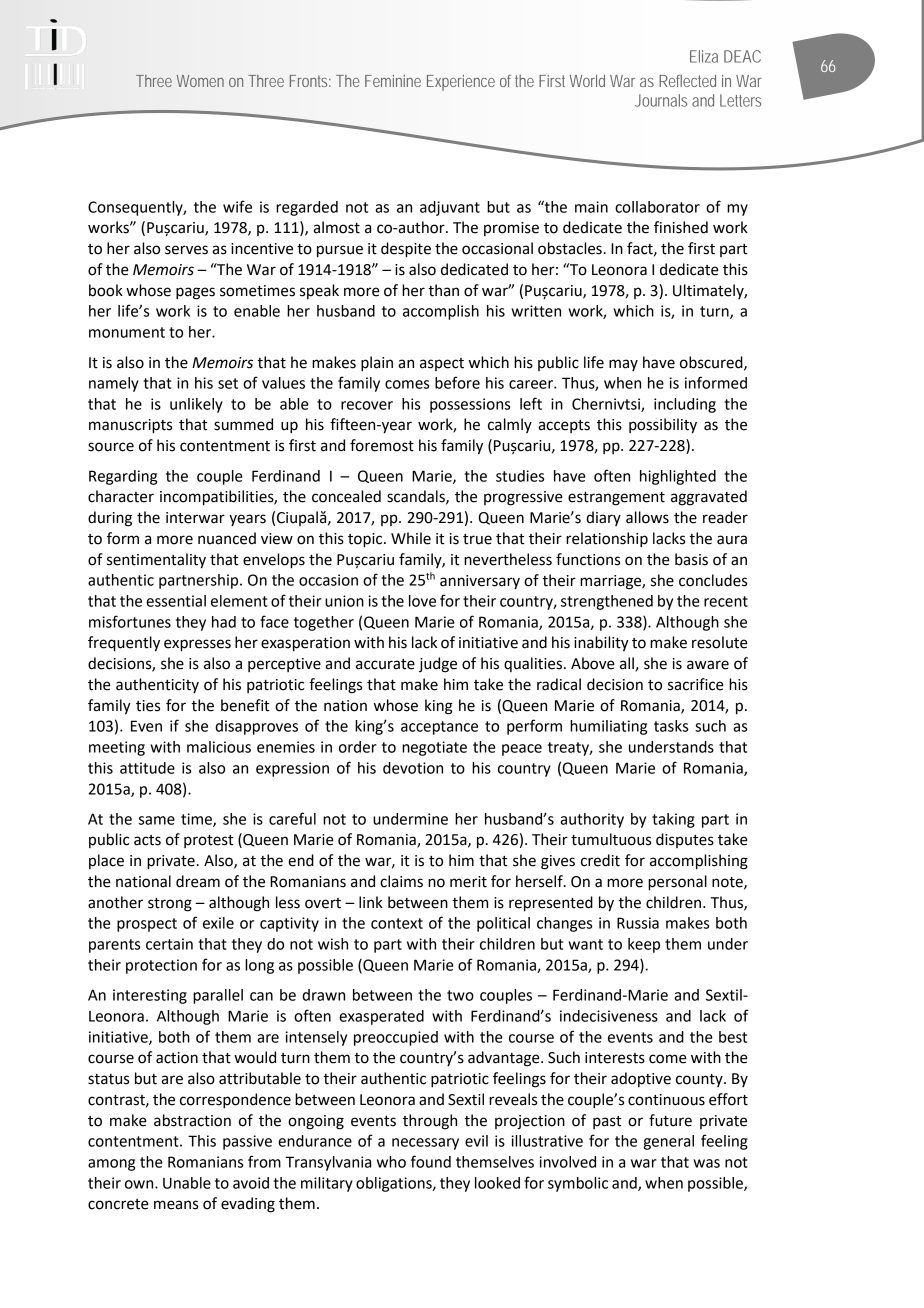 The height and width of the screenshot is (1308, 924). I want to click on may, so click(623, 365).
